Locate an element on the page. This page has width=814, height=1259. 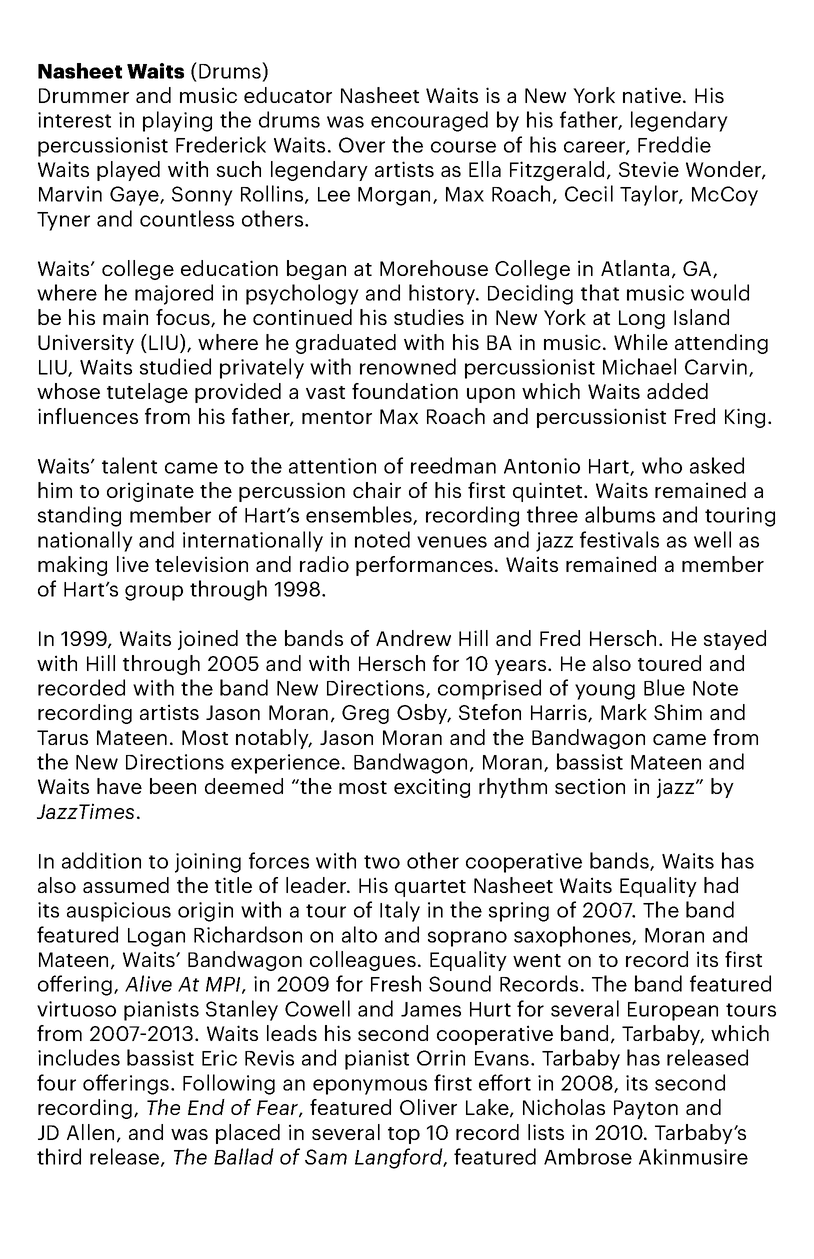
playing is located at coordinates (177, 121).
